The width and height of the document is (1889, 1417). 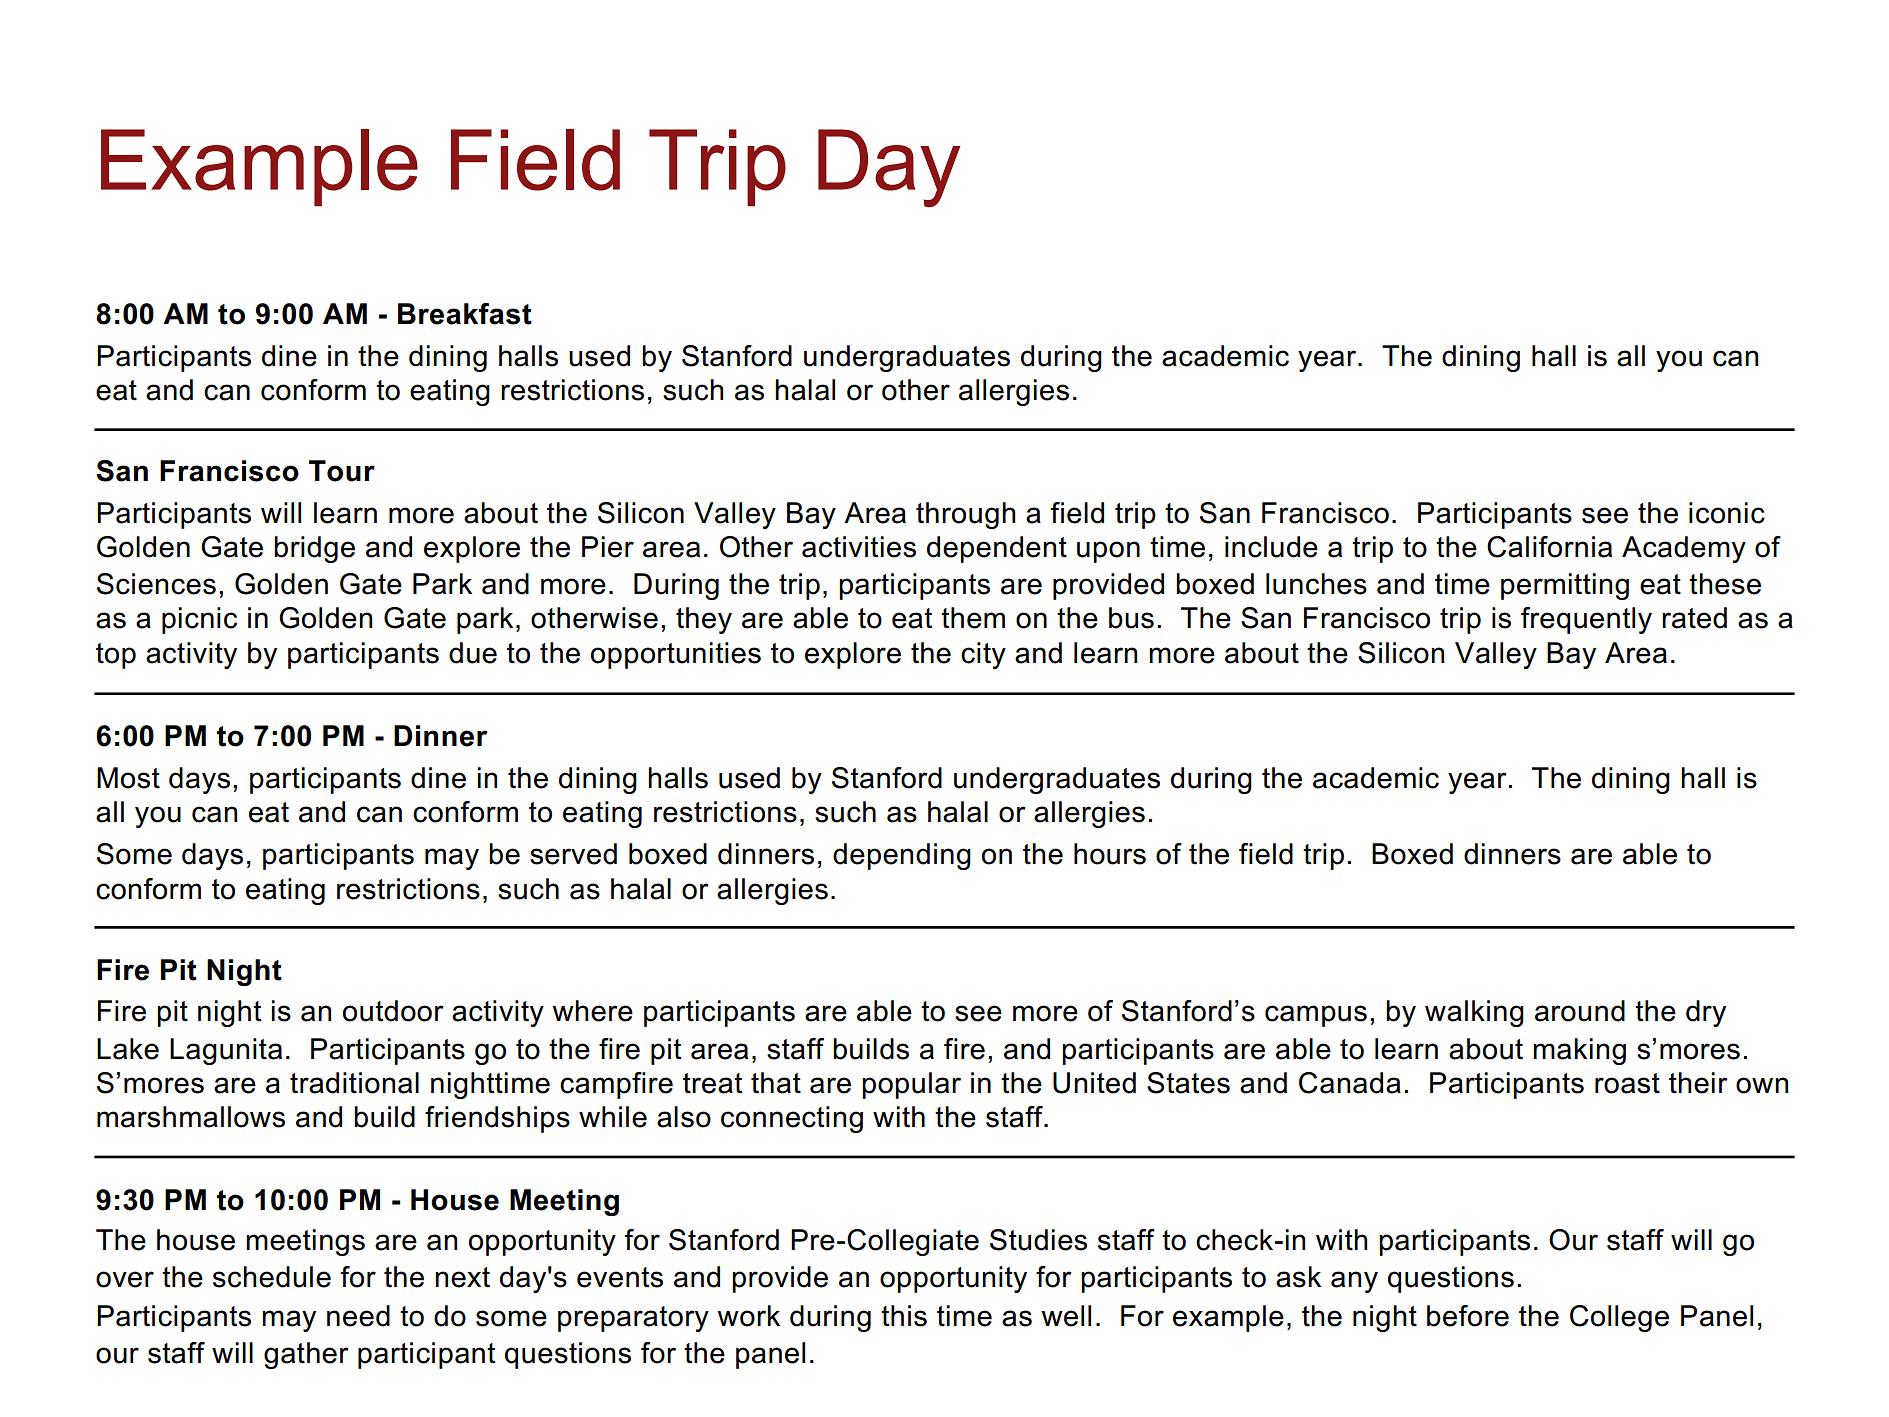 I want to click on Breakfast, so click(x=465, y=314).
